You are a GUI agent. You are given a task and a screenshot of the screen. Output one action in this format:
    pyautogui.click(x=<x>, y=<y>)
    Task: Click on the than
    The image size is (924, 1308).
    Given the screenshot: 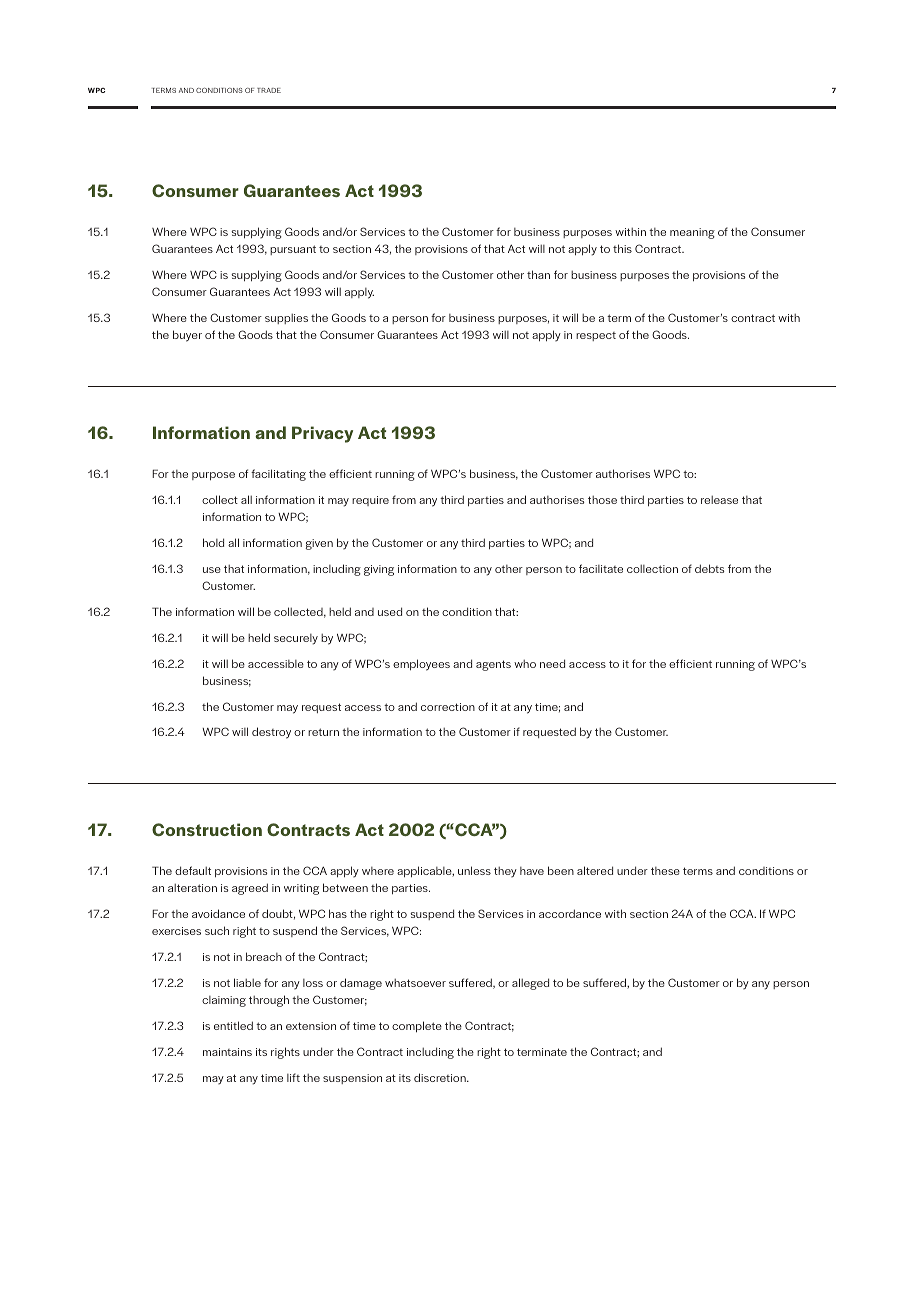 What is the action you would take?
    pyautogui.click(x=538, y=274)
